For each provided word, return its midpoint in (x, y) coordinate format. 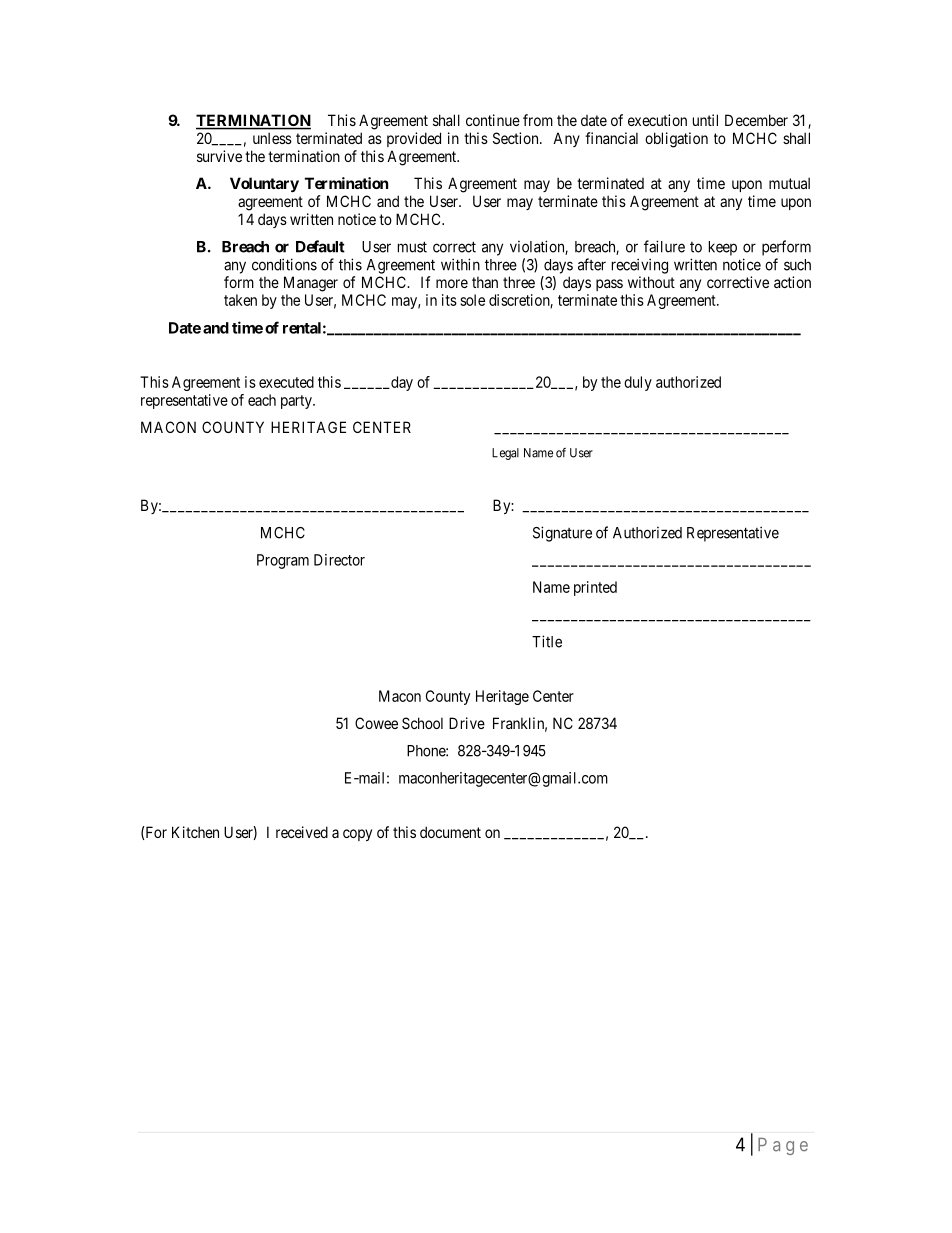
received (302, 832)
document (450, 832)
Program (283, 561)
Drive (467, 723)
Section (517, 138)
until (705, 120)
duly (638, 383)
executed (286, 382)
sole (472, 300)
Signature (562, 534)
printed (595, 588)
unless (272, 138)
